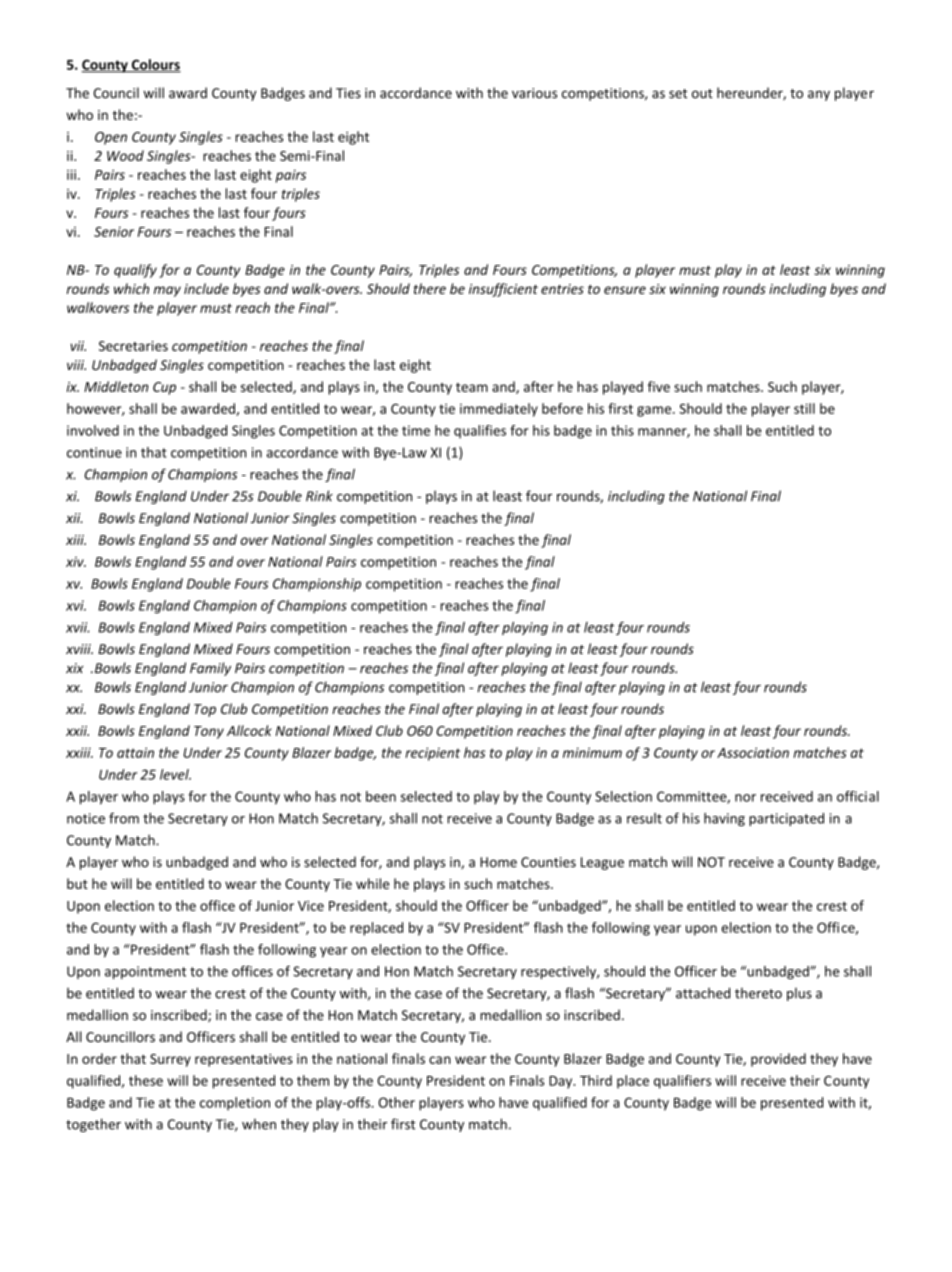  I want to click on still, so click(804, 408).
